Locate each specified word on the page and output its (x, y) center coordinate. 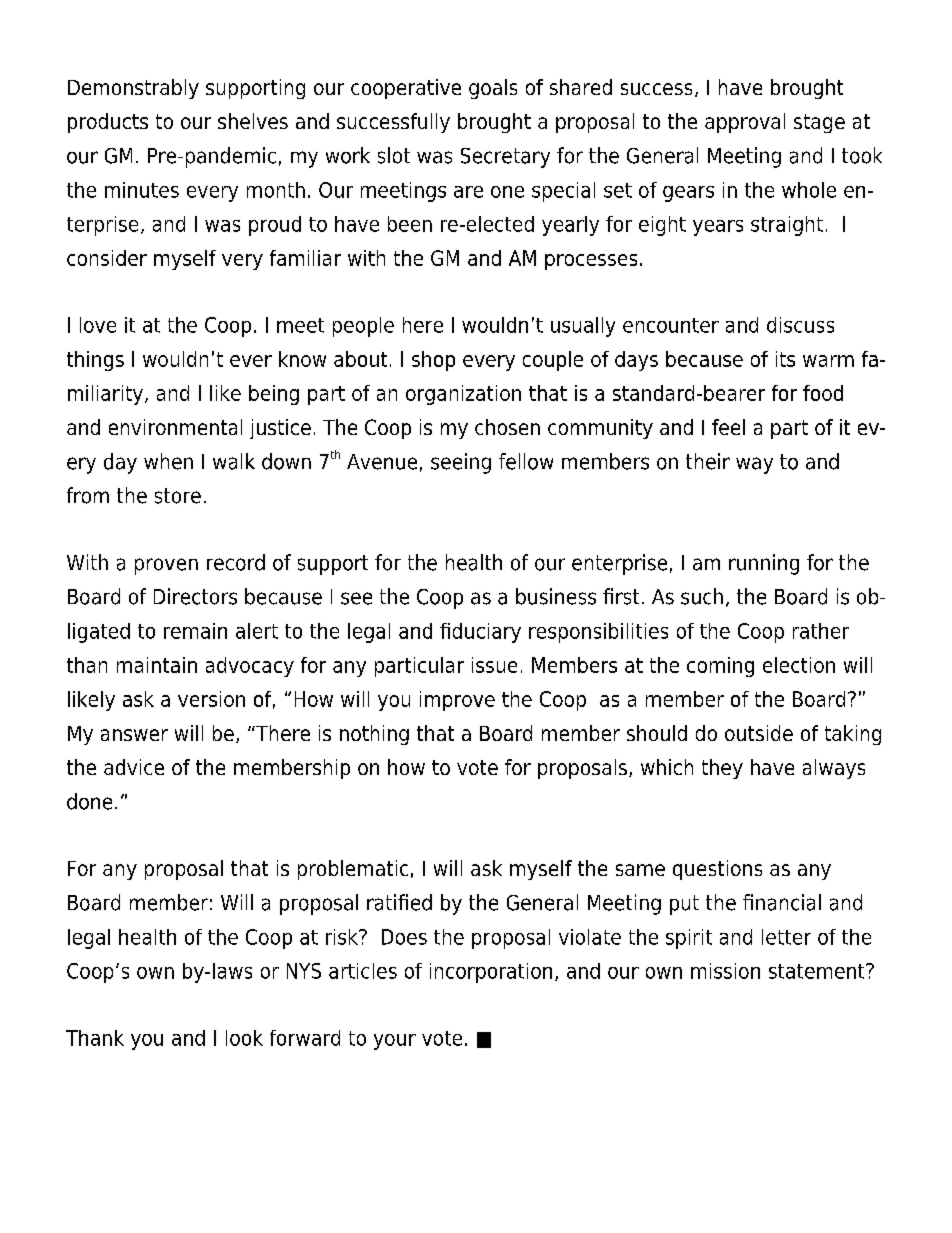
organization (463, 395)
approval (745, 123)
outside (759, 733)
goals (493, 89)
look (244, 1038)
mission (725, 971)
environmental (175, 427)
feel (728, 427)
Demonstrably (133, 89)
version (211, 699)
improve (457, 701)
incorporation (491, 973)
